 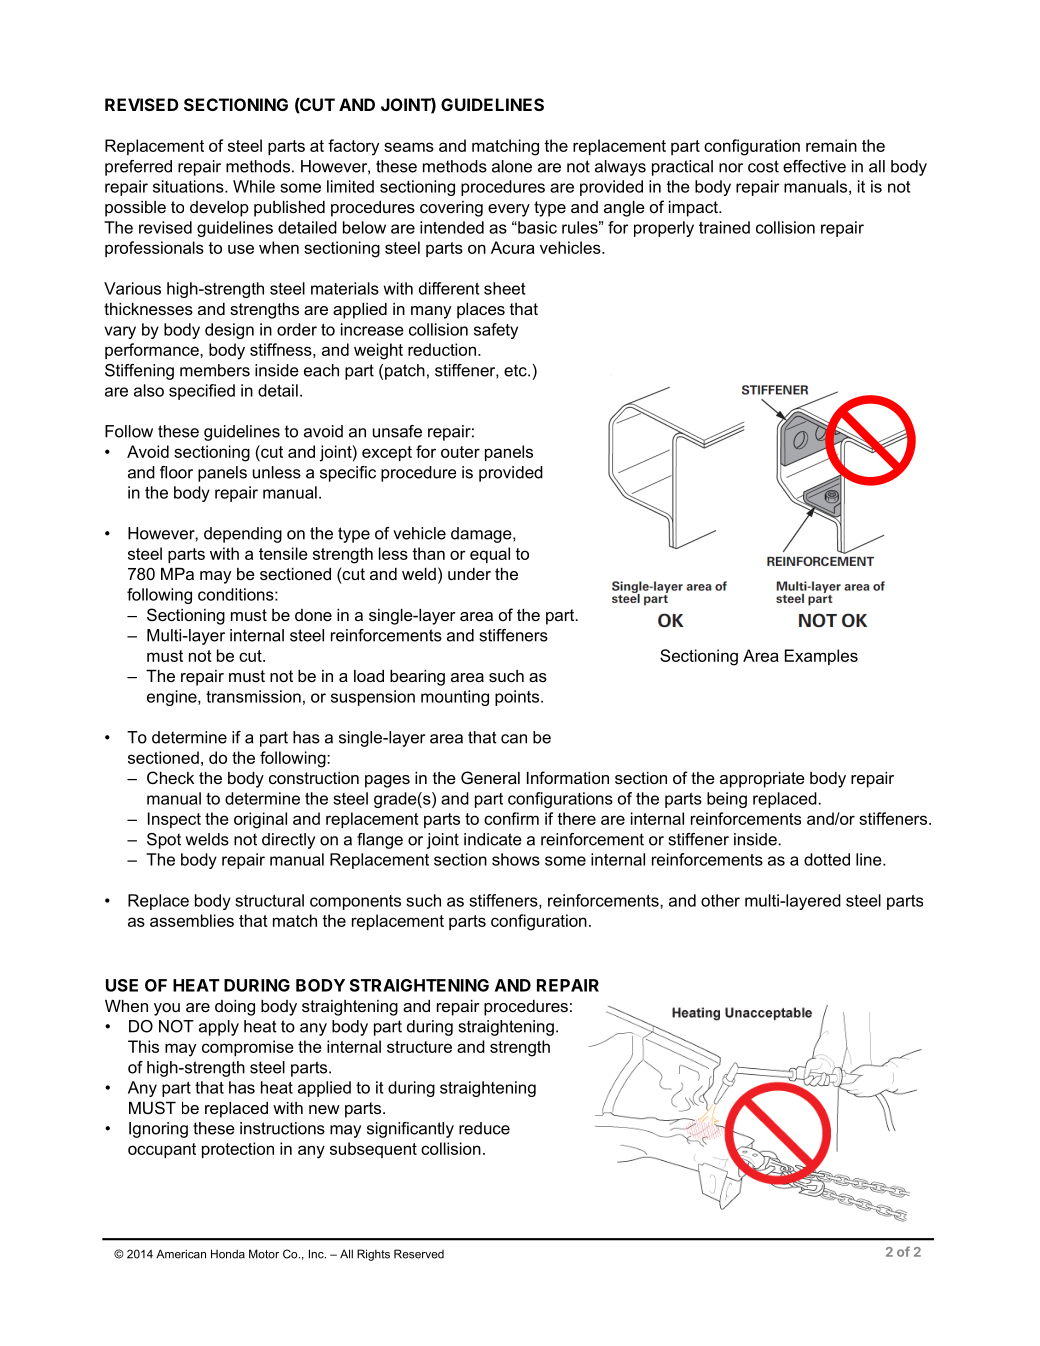 What do you see at coordinates (720, 900) in the image?
I see `other` at bounding box center [720, 900].
